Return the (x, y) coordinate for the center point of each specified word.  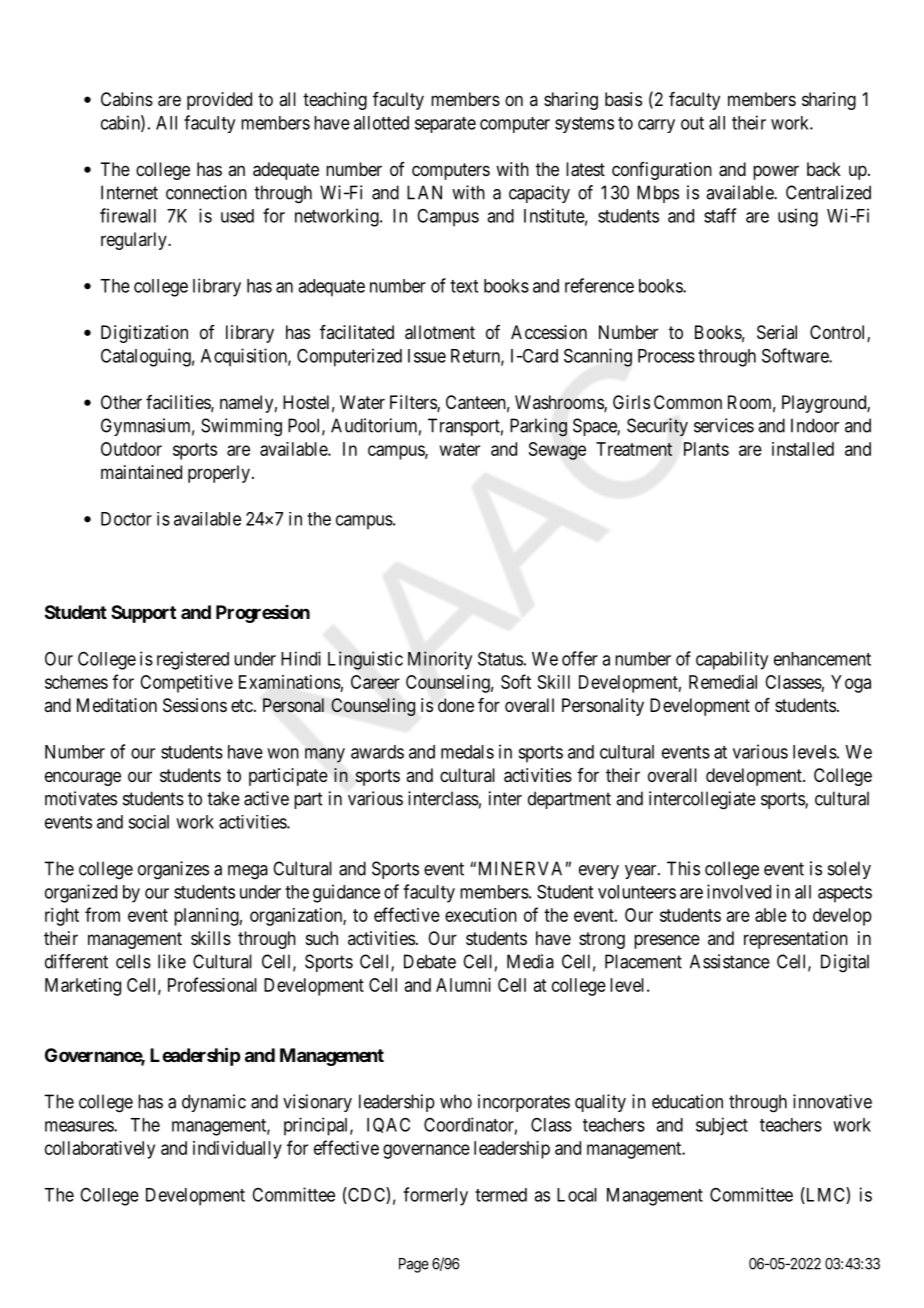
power (776, 172)
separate (445, 125)
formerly (435, 1196)
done (456, 705)
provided (219, 101)
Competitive (186, 684)
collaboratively (100, 1150)
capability (732, 660)
